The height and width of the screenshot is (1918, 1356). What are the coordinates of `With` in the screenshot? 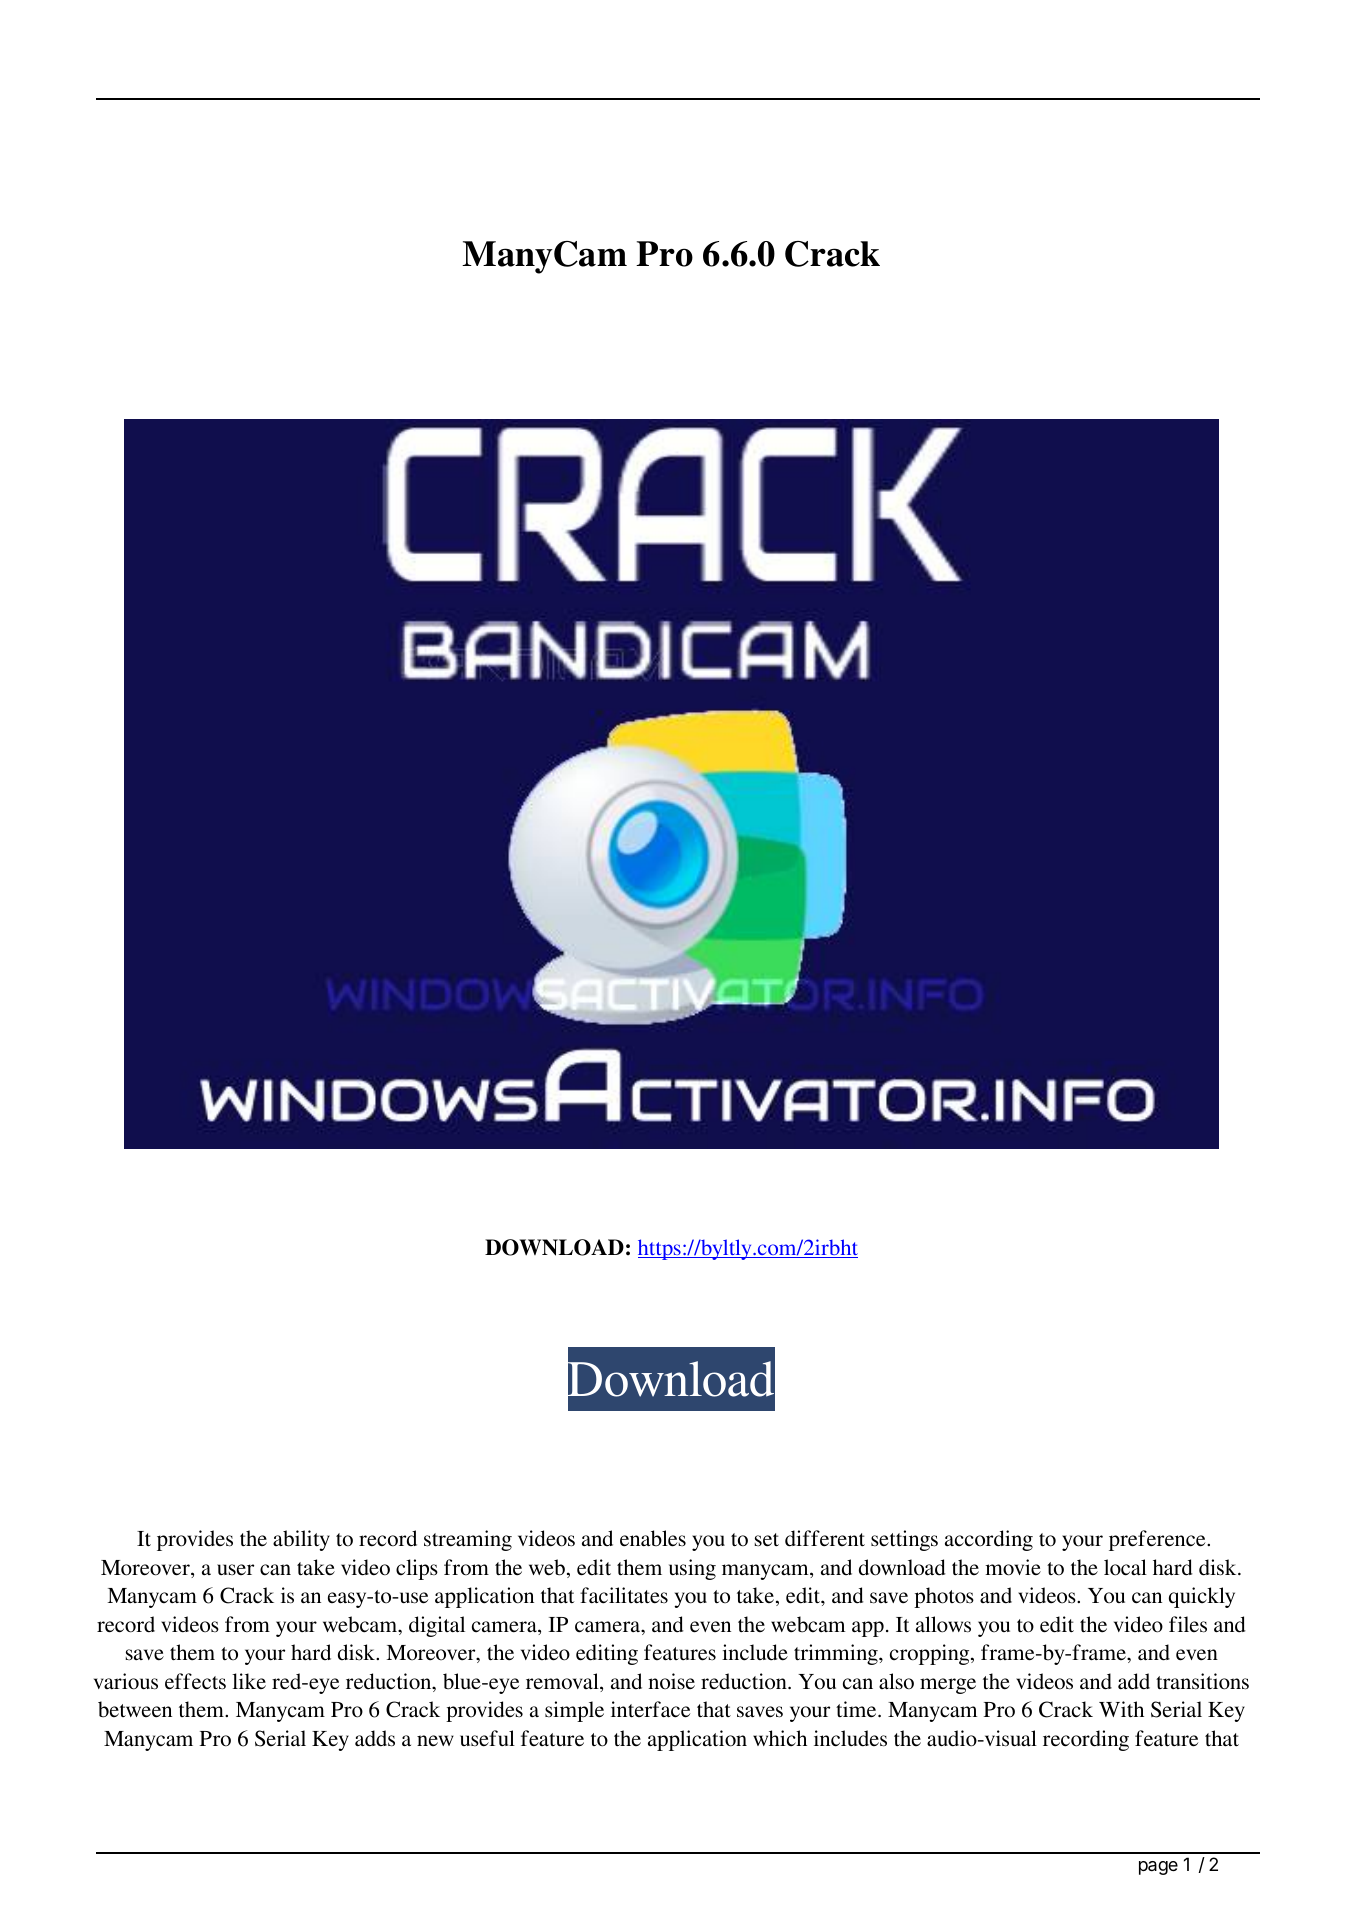 It's located at (1121, 1709).
